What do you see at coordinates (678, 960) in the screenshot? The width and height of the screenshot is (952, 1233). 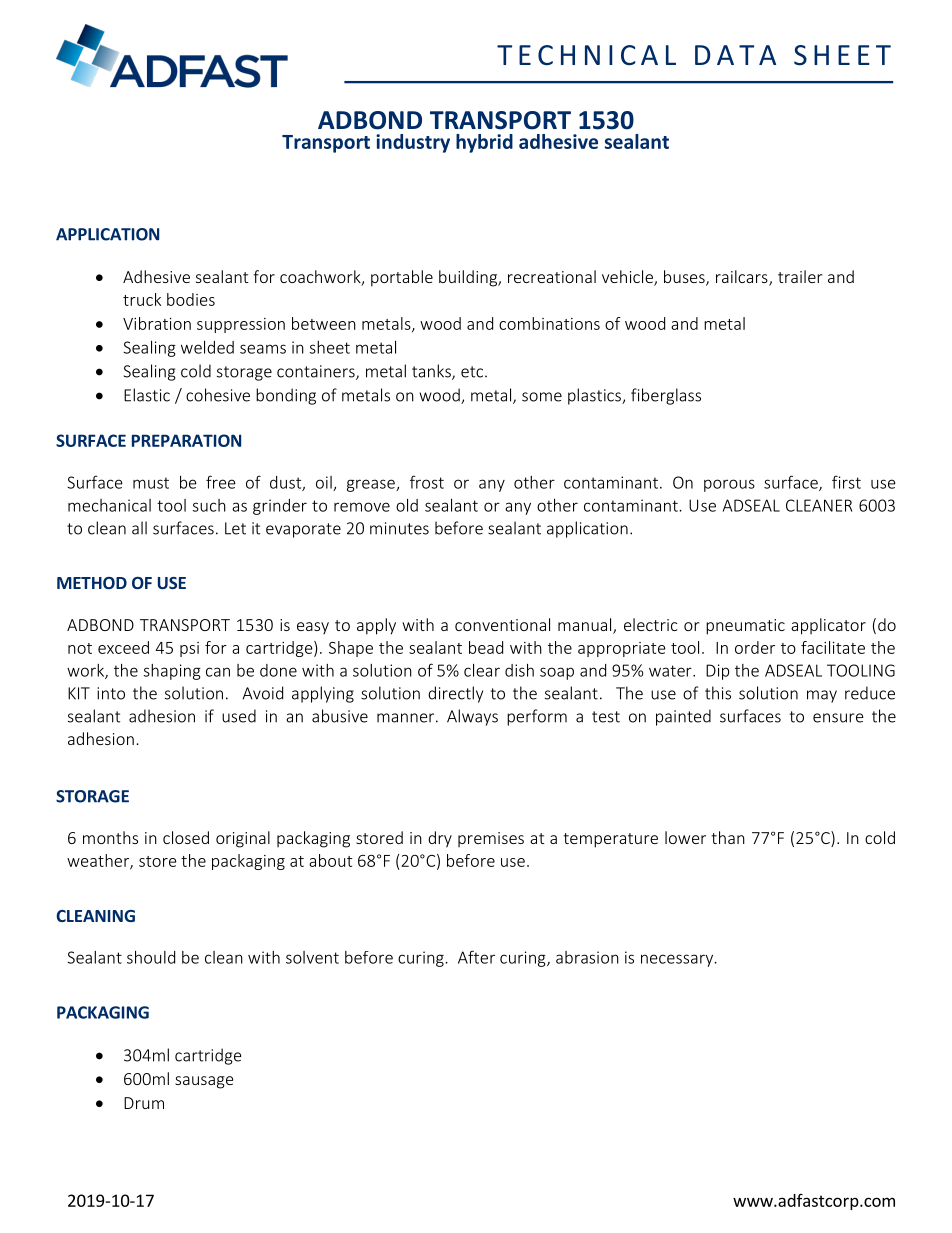 I see `necessary` at bounding box center [678, 960].
